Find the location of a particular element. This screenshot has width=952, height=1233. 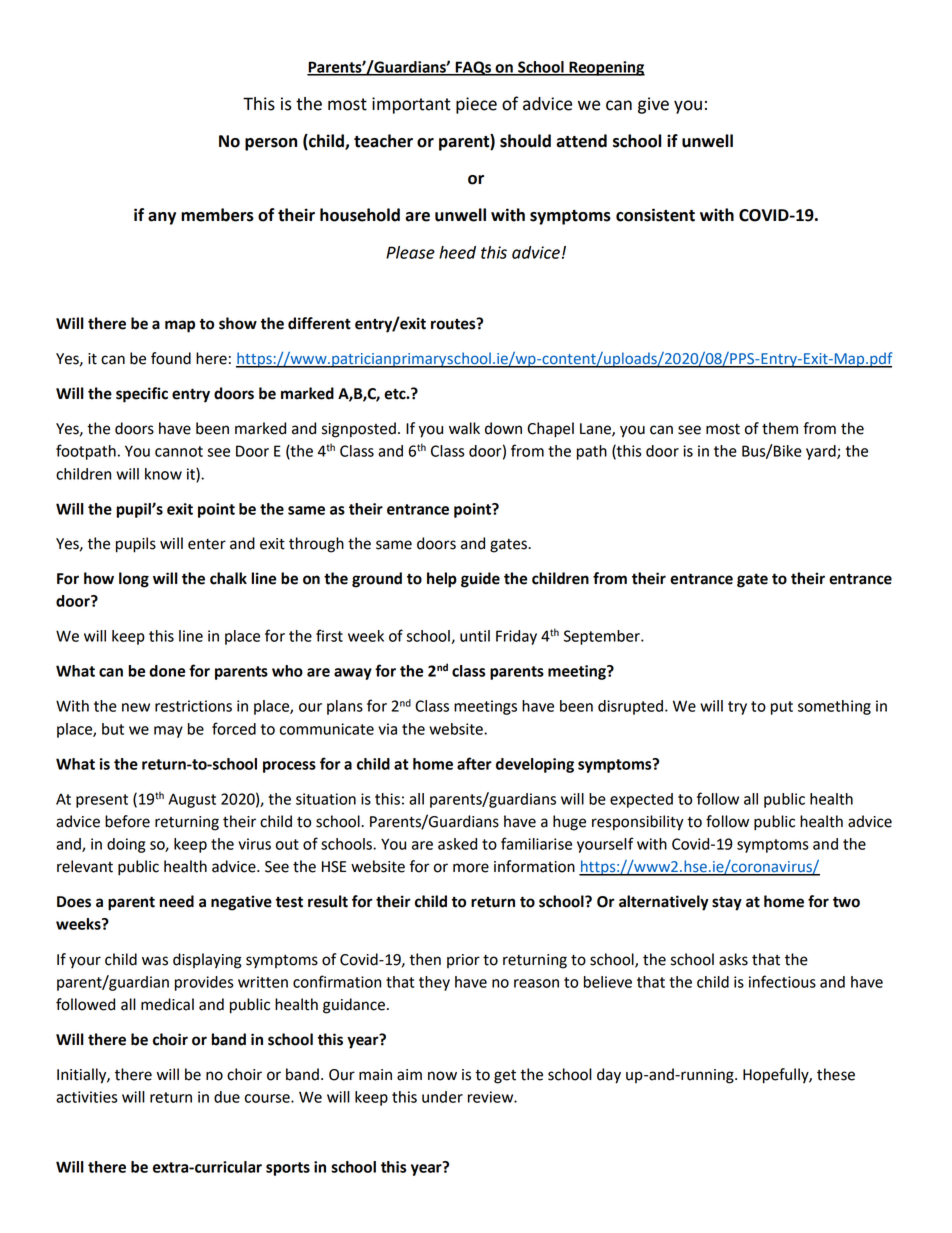

due is located at coordinates (227, 1097).
